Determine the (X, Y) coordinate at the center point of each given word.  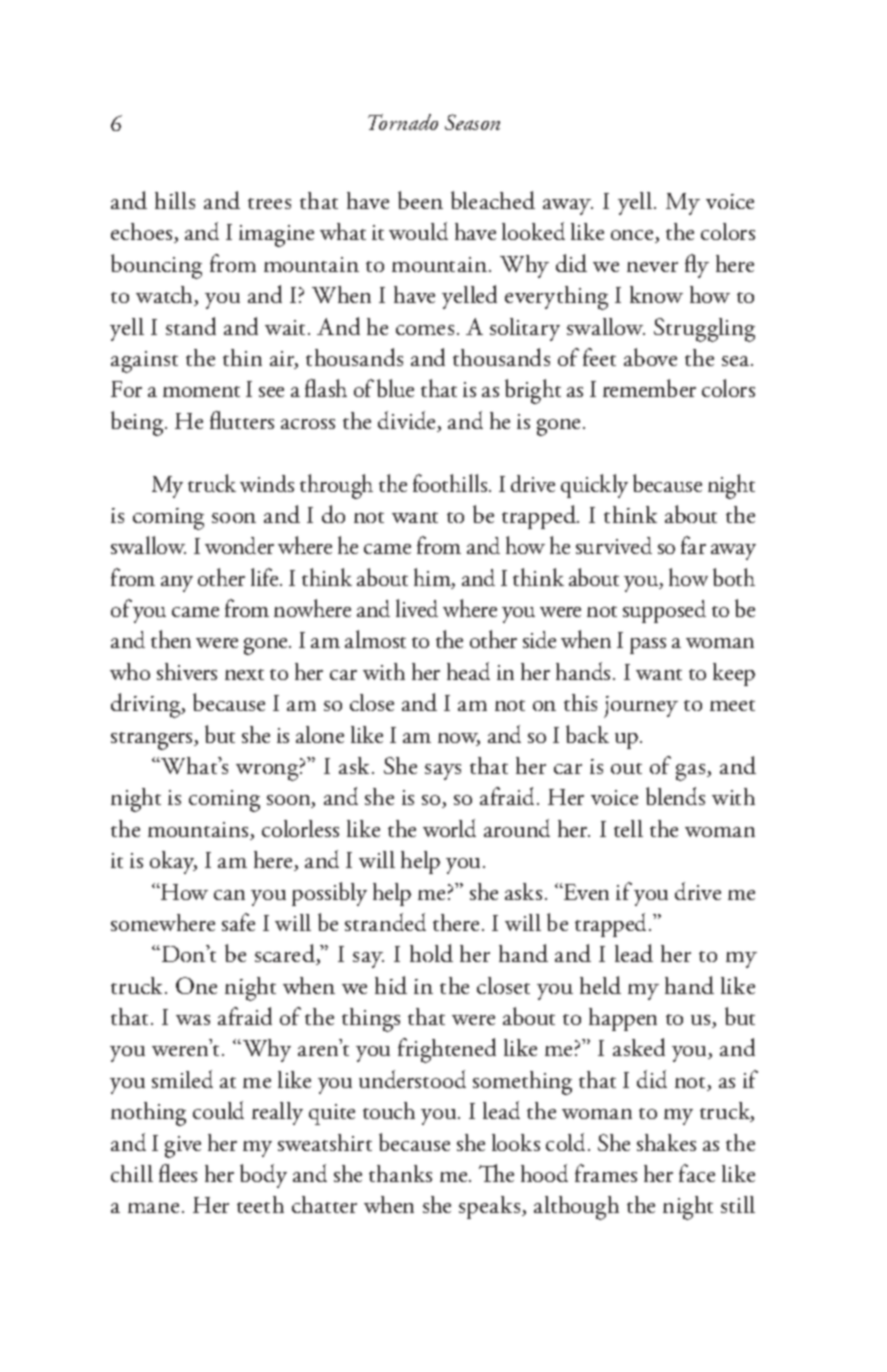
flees (178, 1173)
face (697, 1173)
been (420, 200)
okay (173, 862)
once (633, 236)
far (693, 545)
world (449, 828)
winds (267, 483)
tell (628, 828)
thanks (400, 1173)
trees (269, 203)
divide (408, 421)
